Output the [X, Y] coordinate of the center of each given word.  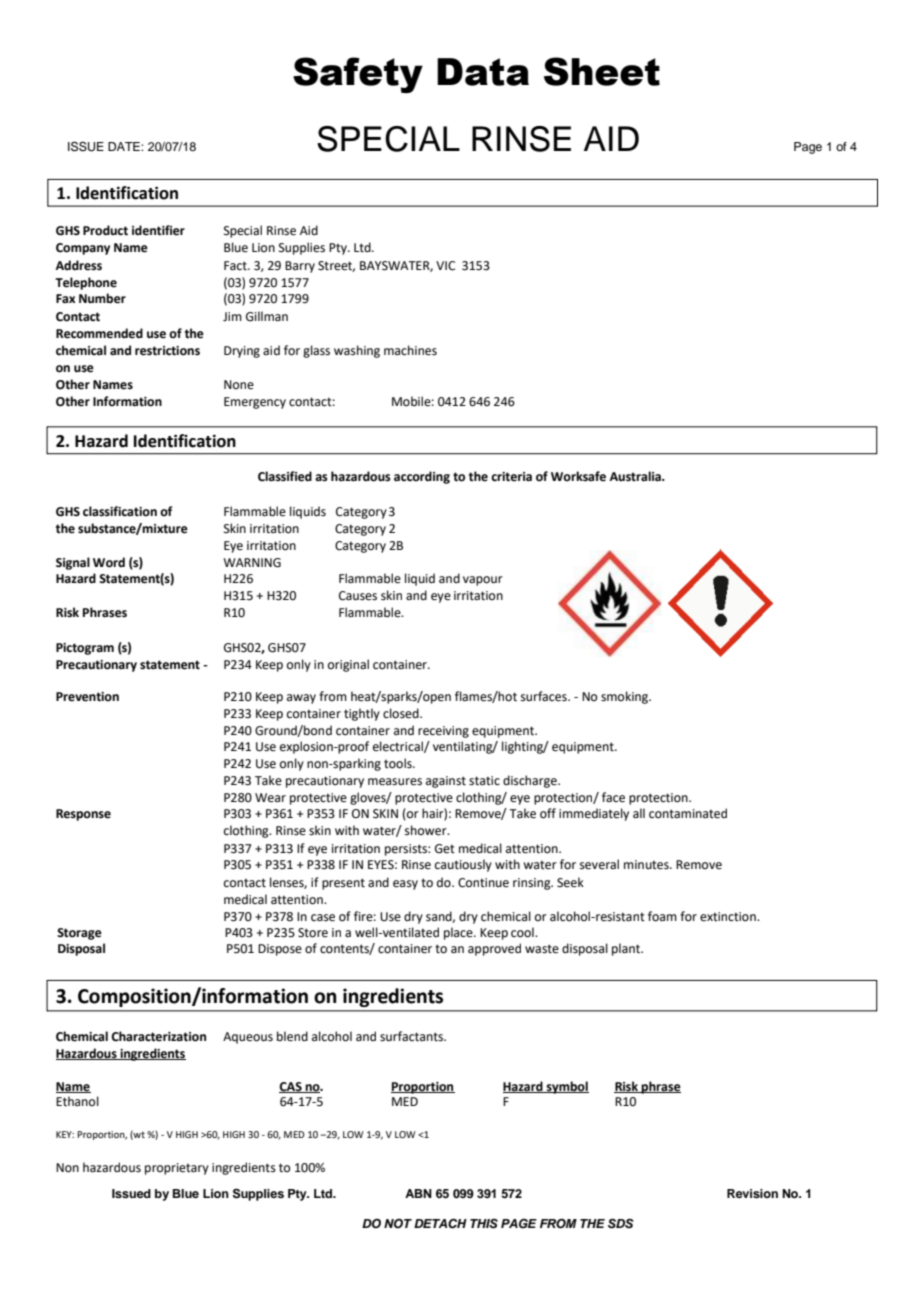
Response [83, 815]
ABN [418, 1193]
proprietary [177, 1169]
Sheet [602, 71]
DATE [125, 146]
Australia [636, 476]
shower [427, 830]
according [422, 477]
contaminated [688, 813]
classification [120, 511]
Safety [358, 75]
